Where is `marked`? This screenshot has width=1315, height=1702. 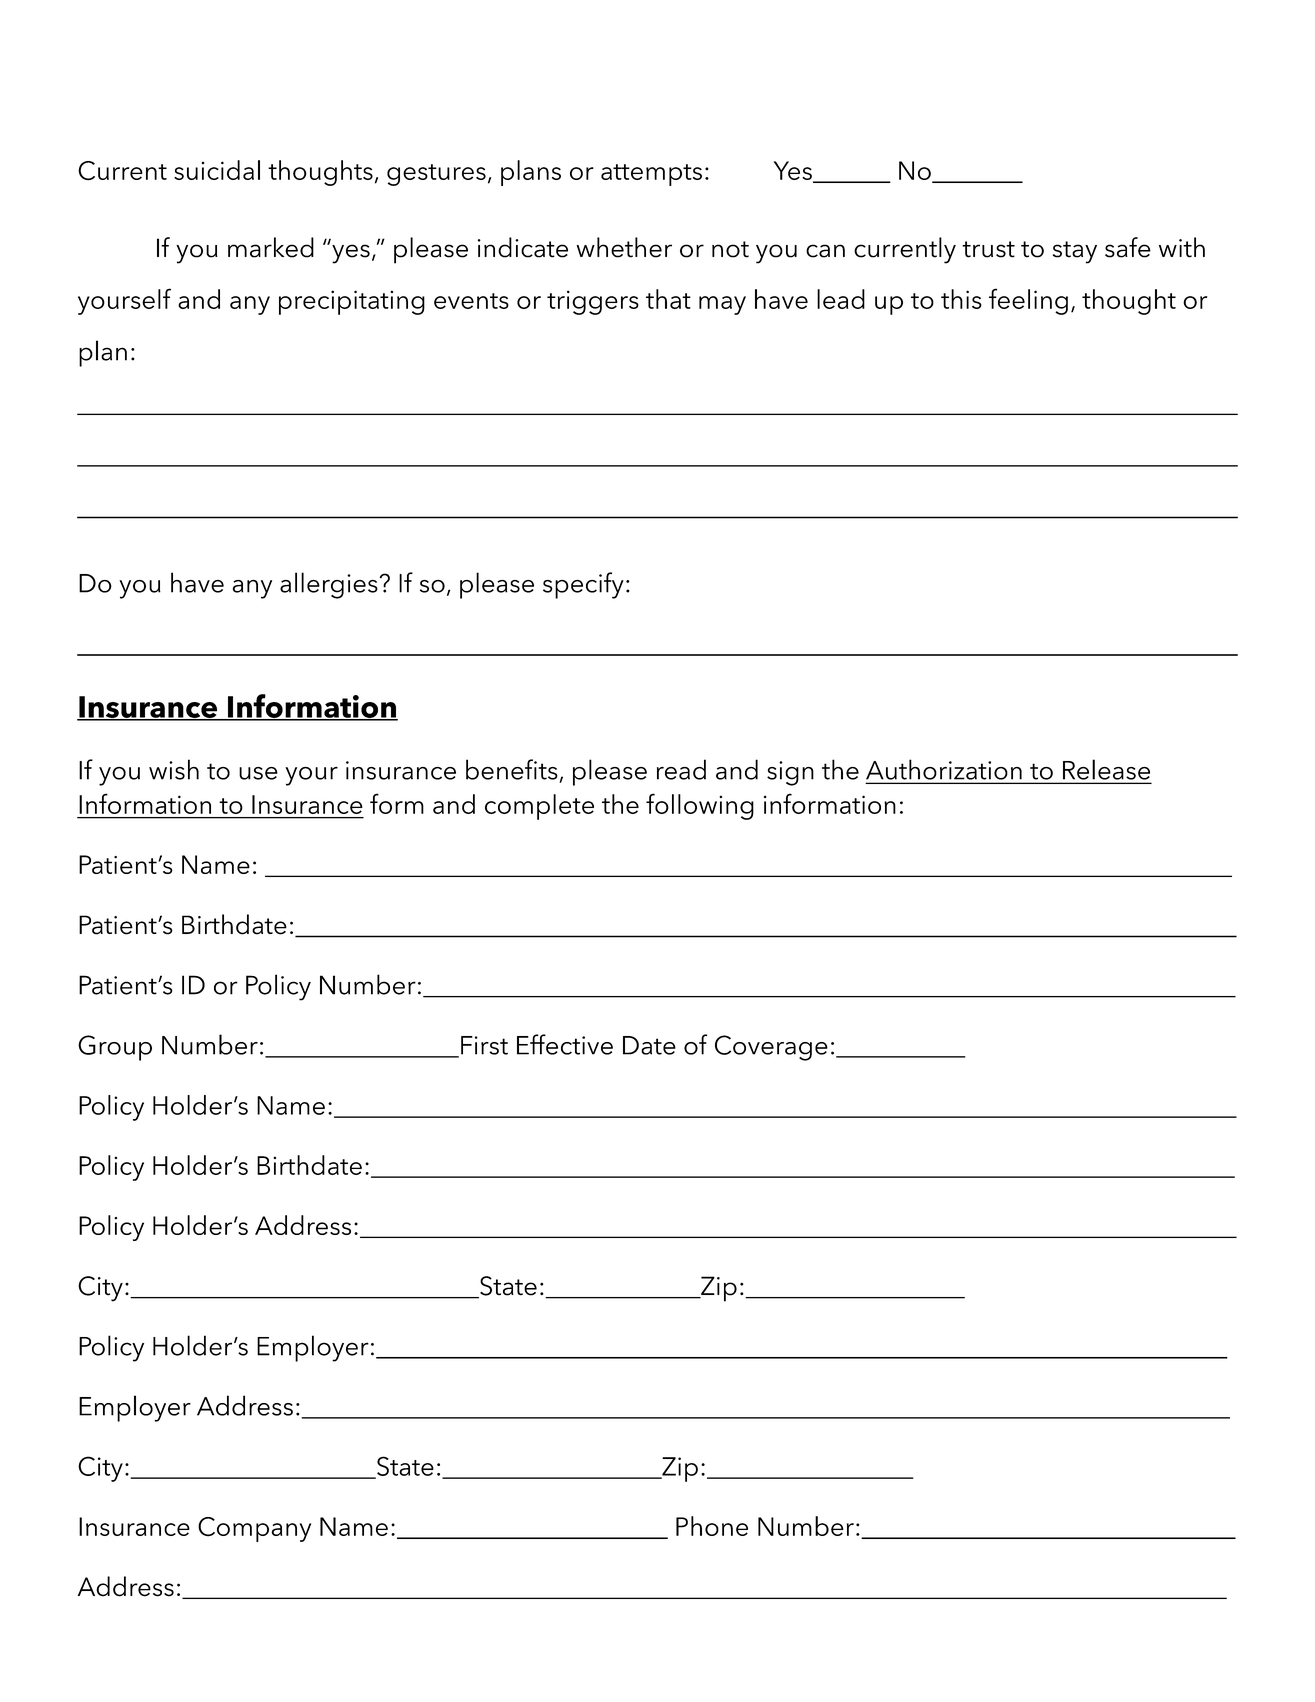
marked is located at coordinates (271, 247).
